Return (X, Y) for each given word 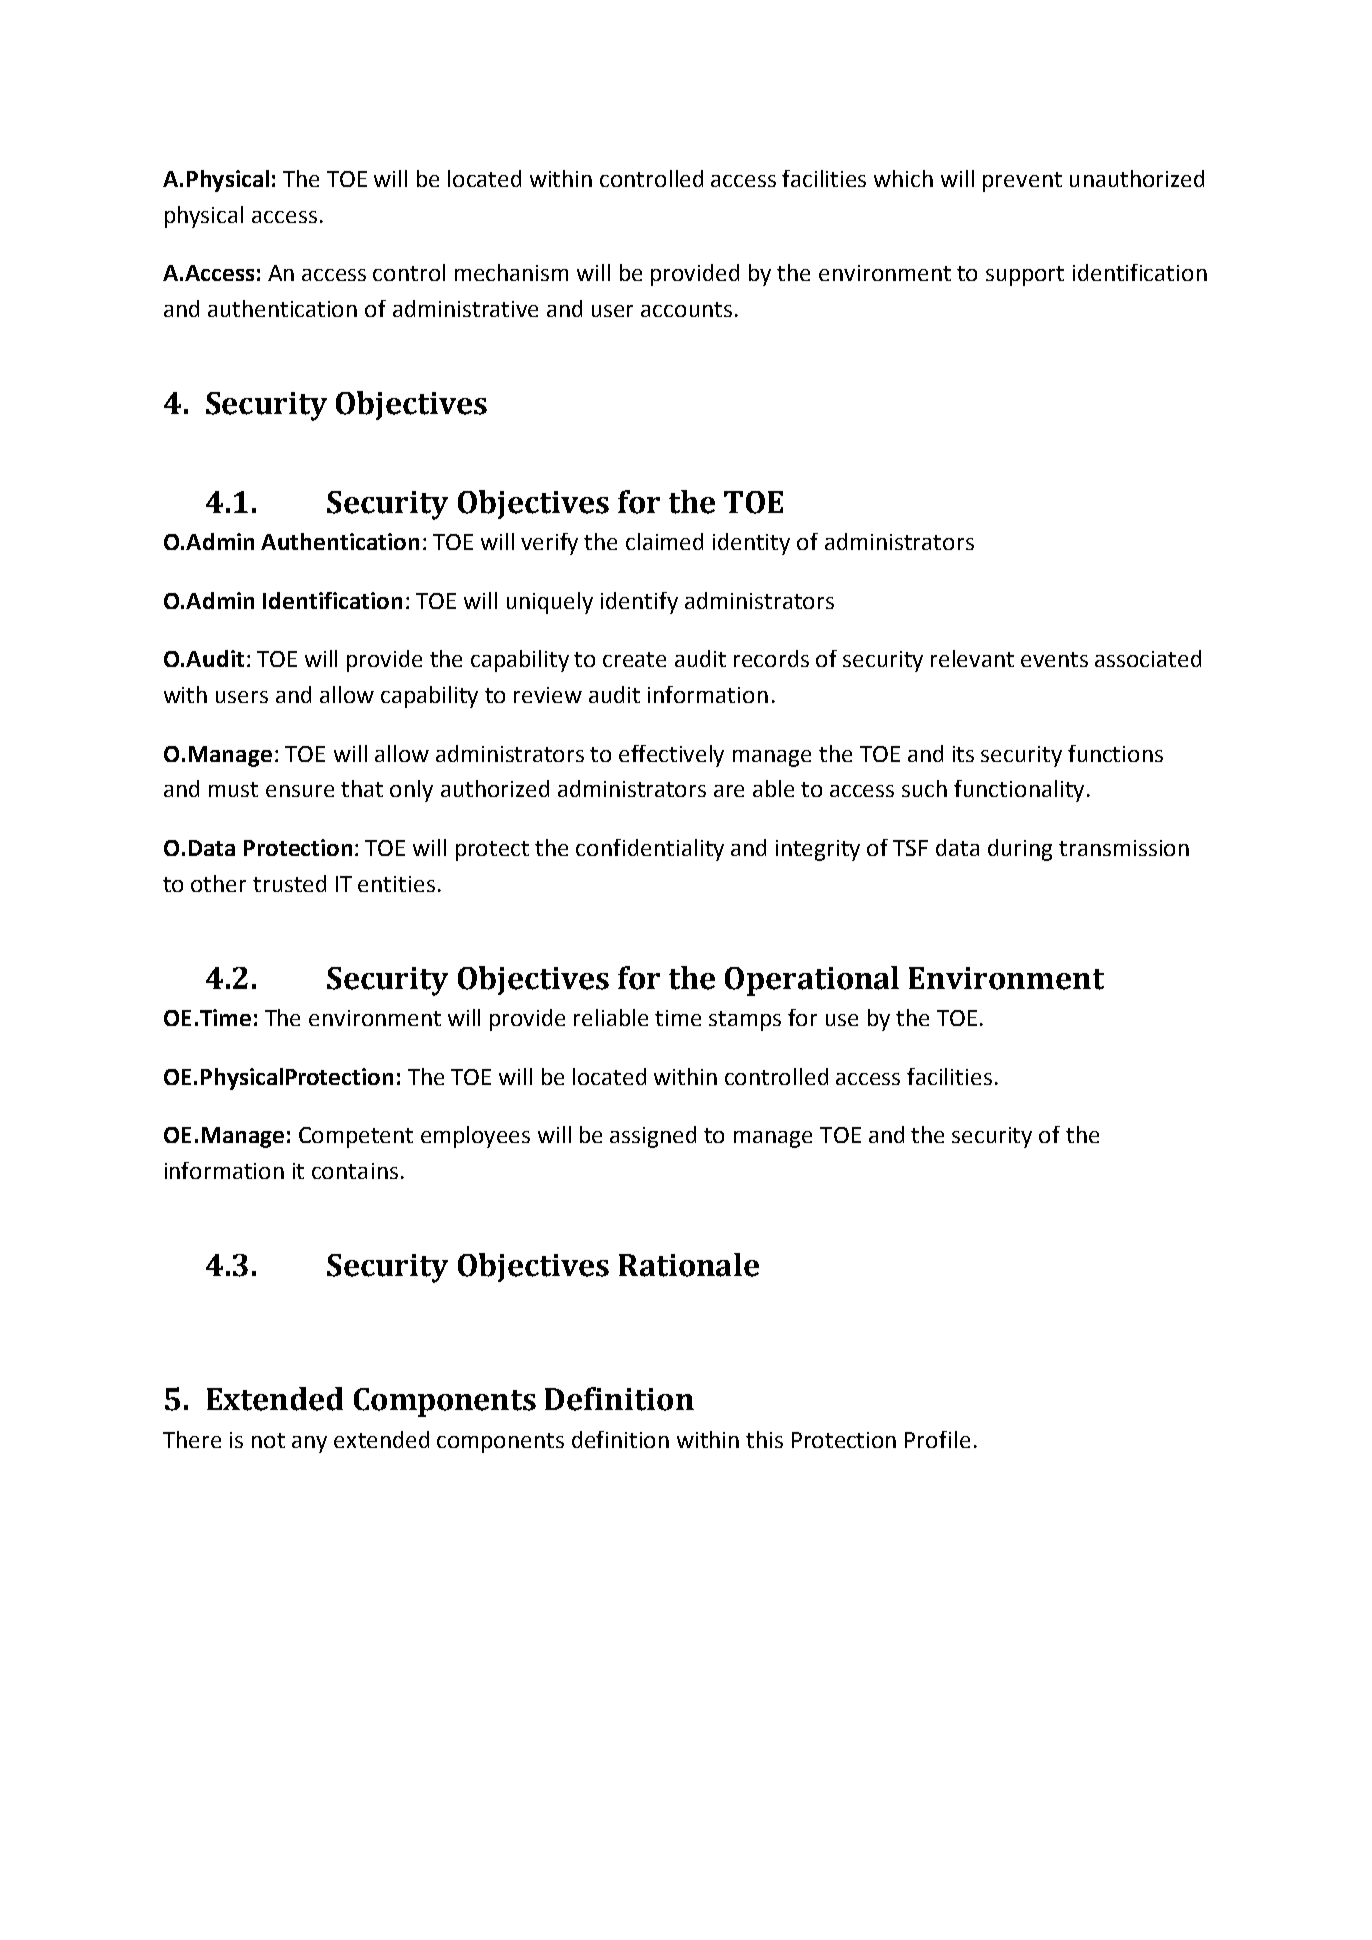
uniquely (550, 603)
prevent (1022, 182)
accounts (686, 309)
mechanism (511, 272)
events (1054, 659)
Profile (937, 1439)
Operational (812, 981)
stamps (745, 1021)
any (309, 1444)
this (764, 1439)
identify (639, 603)
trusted (289, 883)
